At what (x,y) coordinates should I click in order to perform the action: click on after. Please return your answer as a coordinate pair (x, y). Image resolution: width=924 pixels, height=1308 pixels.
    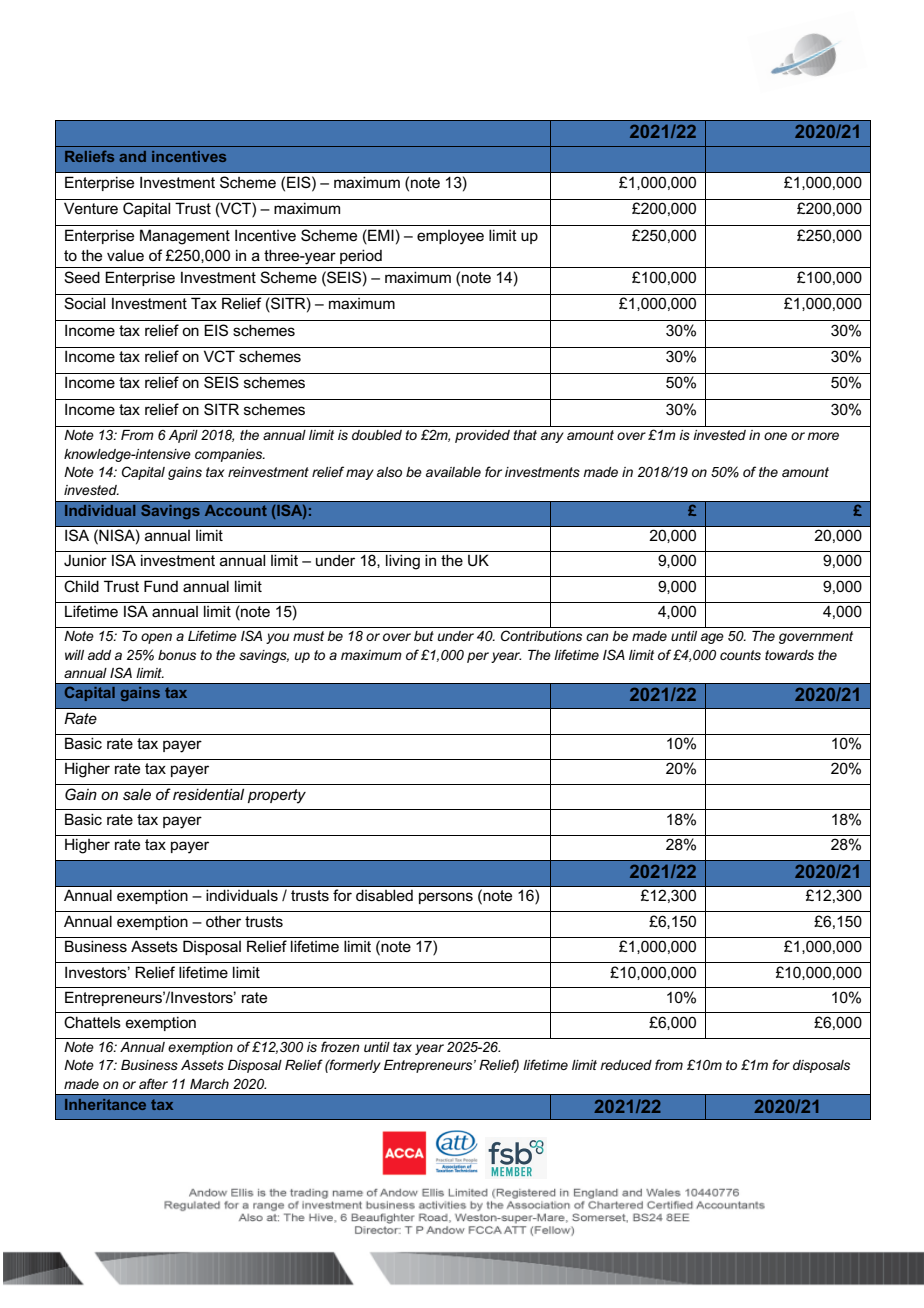
    Looking at the image, I should click on (153, 1083).
